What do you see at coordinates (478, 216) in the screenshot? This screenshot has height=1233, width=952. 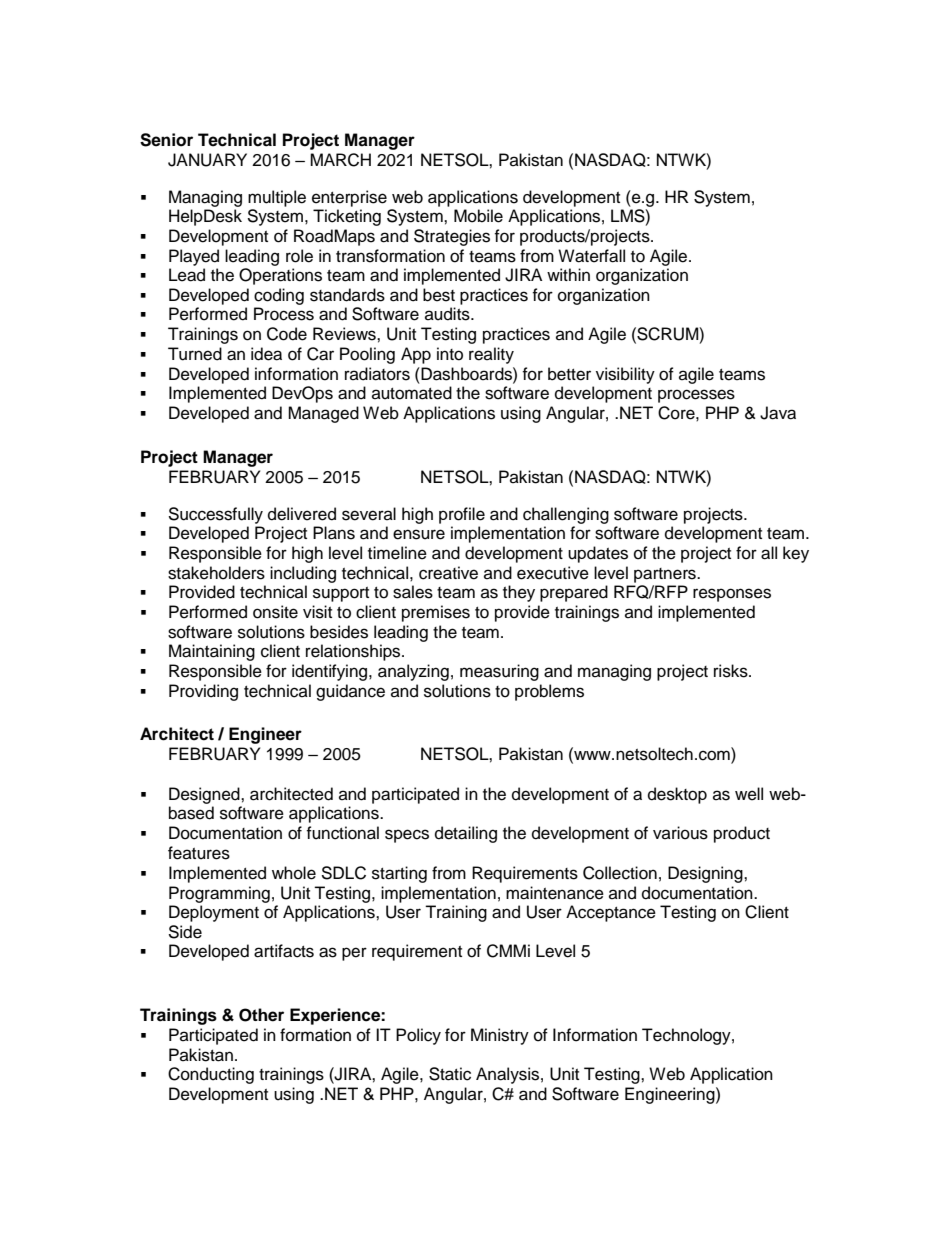 I see `Mobile` at bounding box center [478, 216].
